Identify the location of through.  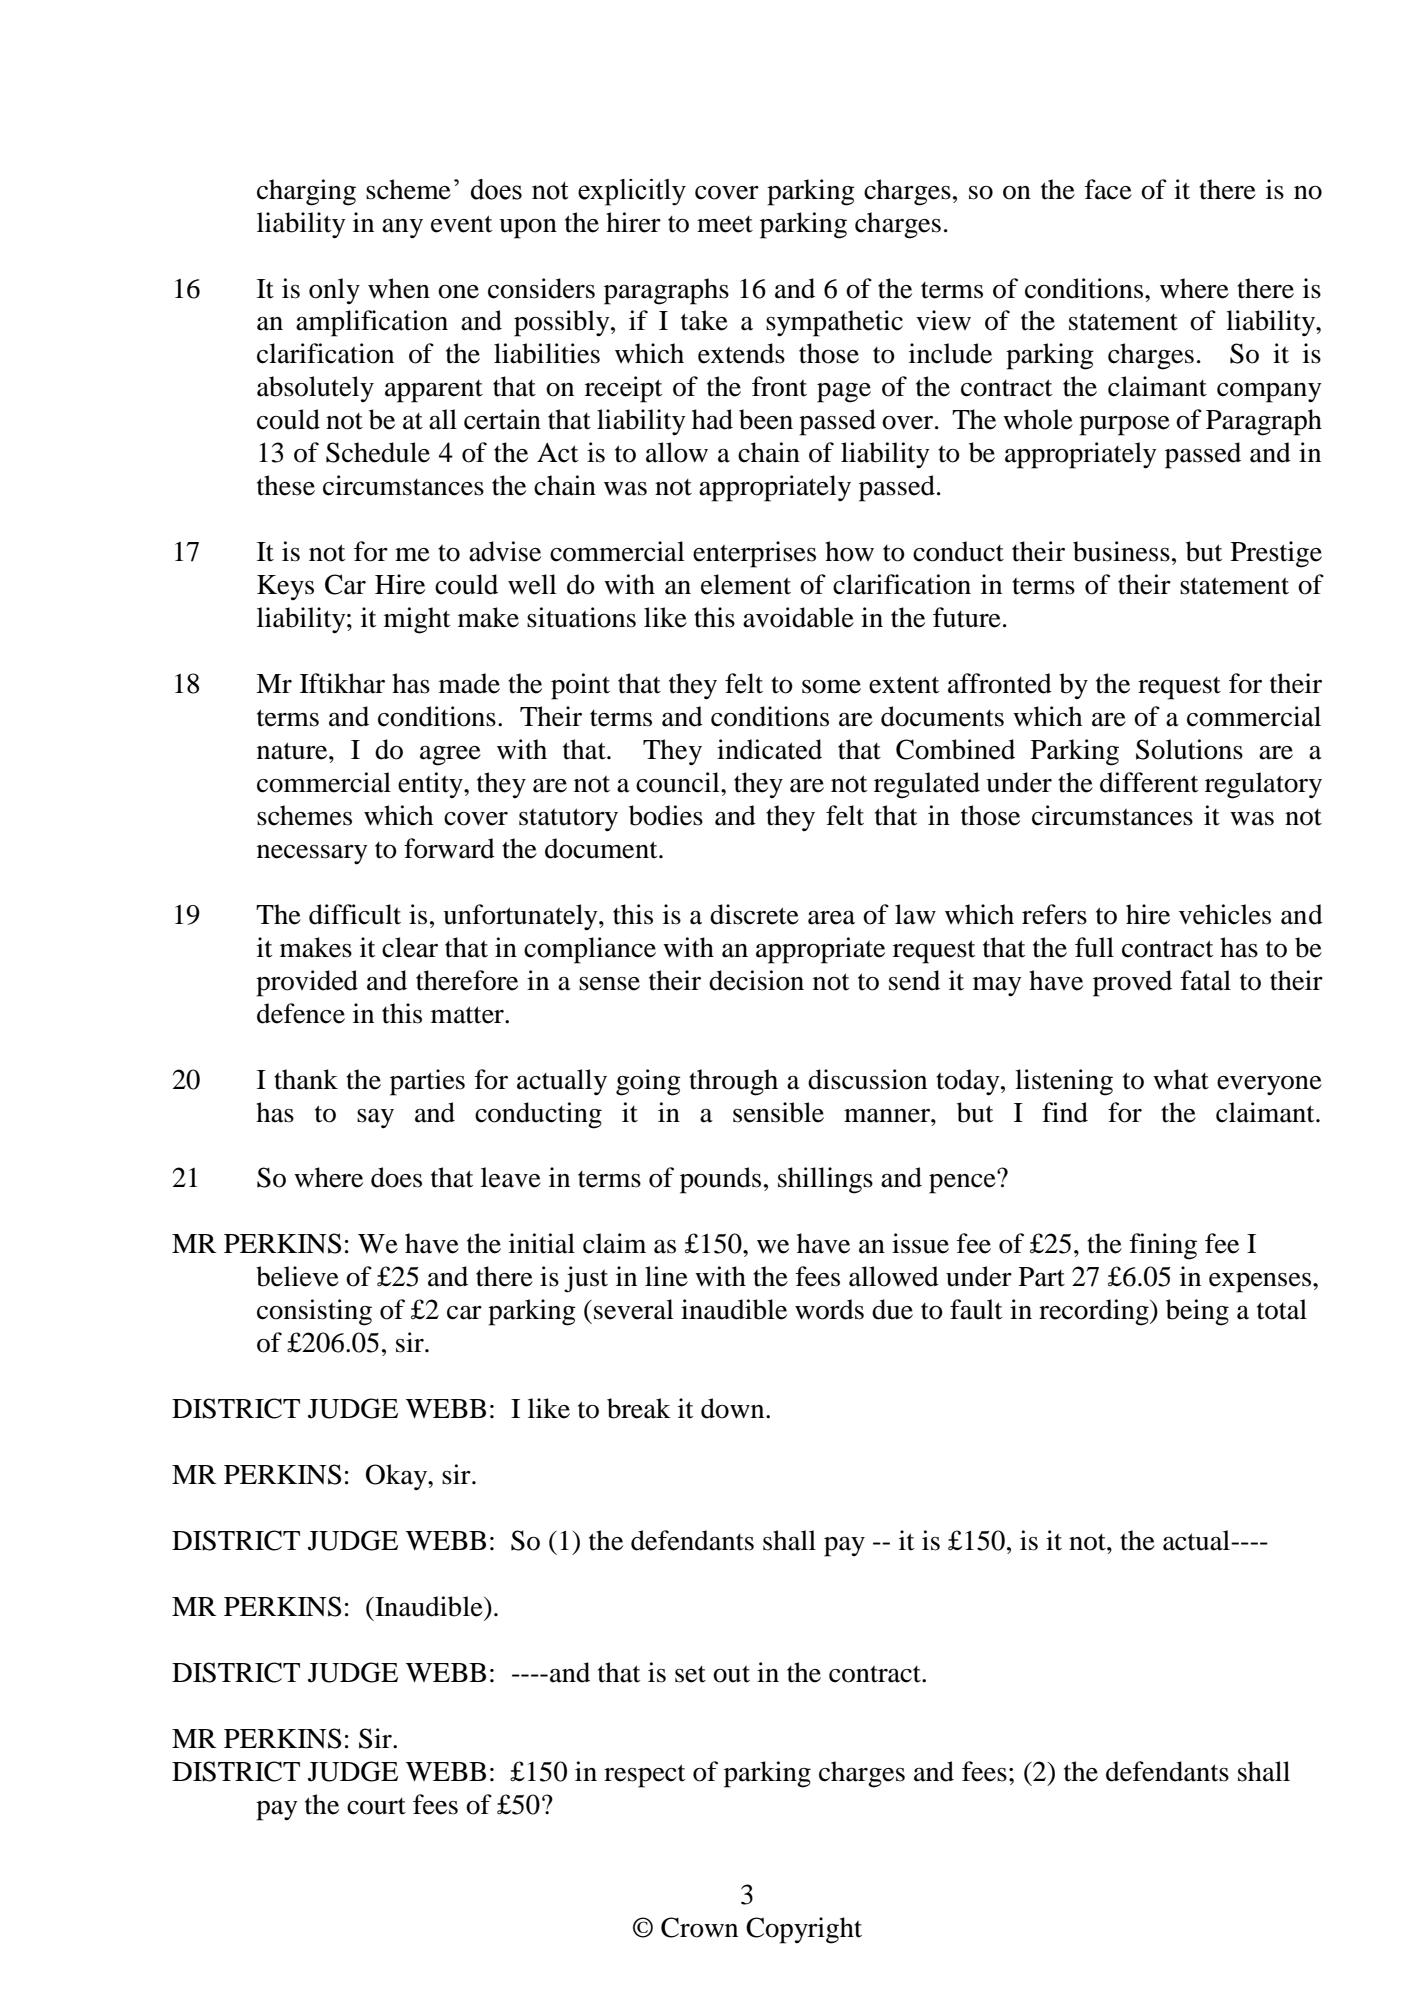
(733, 1082).
